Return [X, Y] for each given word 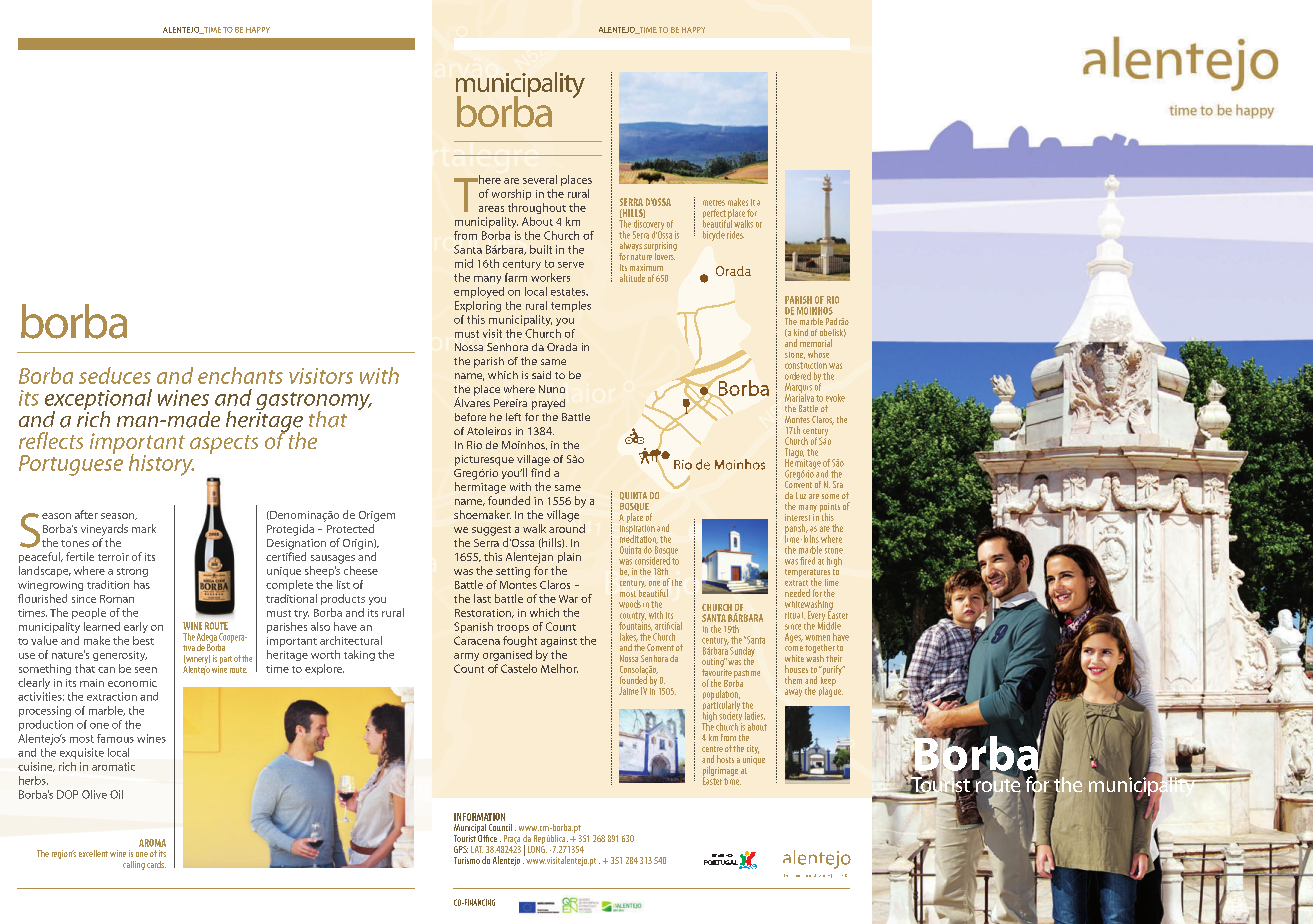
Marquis [798, 389]
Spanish [473, 627]
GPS [461, 849]
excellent [93, 853]
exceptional [98, 401]
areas [491, 209]
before [470, 417]
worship [511, 194]
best [143, 640]
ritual [795, 615]
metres [714, 203]
